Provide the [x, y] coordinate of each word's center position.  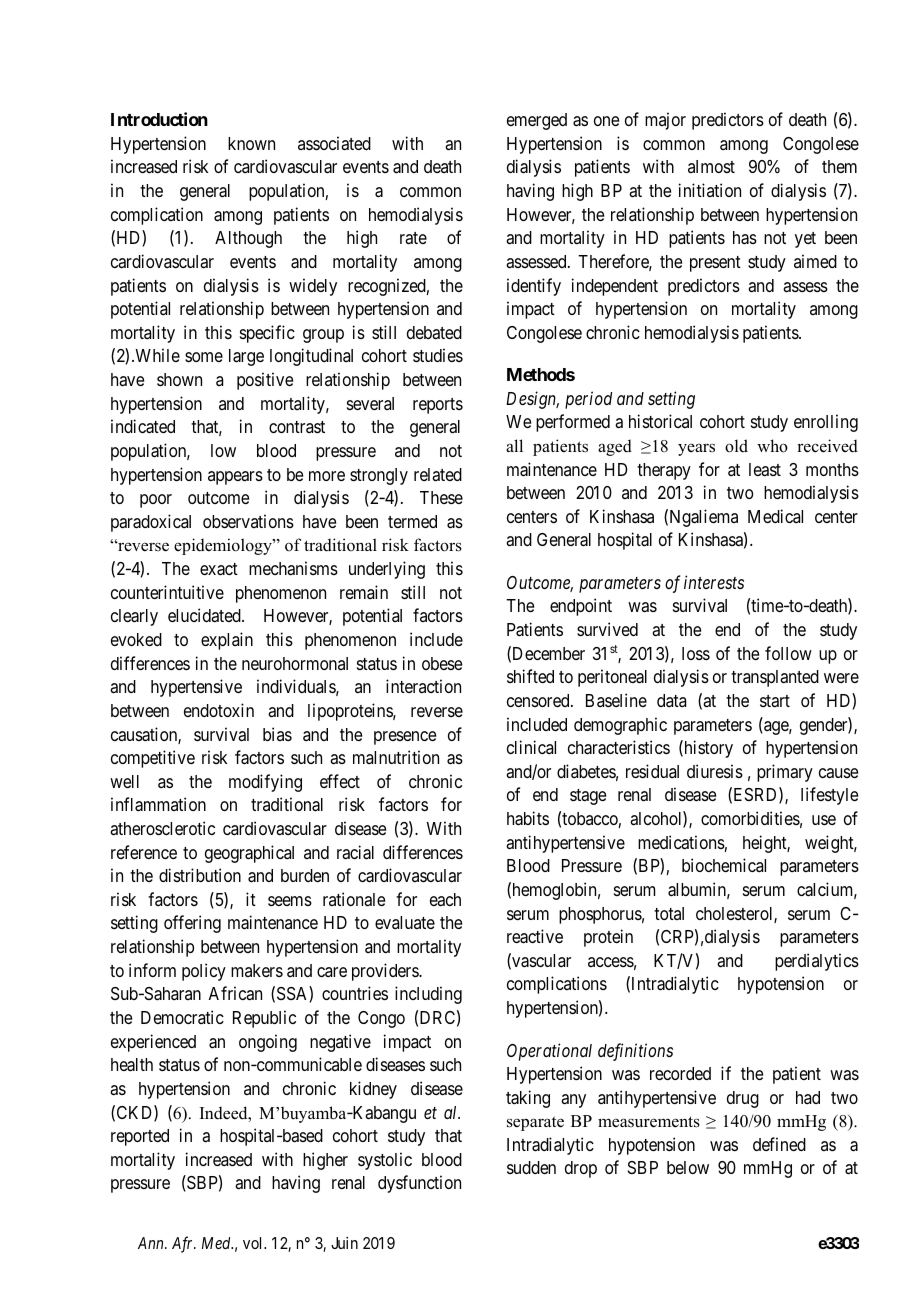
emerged [537, 121]
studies [438, 355]
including [428, 995]
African [235, 993]
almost [711, 166]
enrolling [826, 423]
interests [714, 582]
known [251, 143]
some [204, 357]
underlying [387, 570]
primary [785, 773]
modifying [265, 783]
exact [219, 569]
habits [528, 818]
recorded [680, 1073]
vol [254, 1243]
